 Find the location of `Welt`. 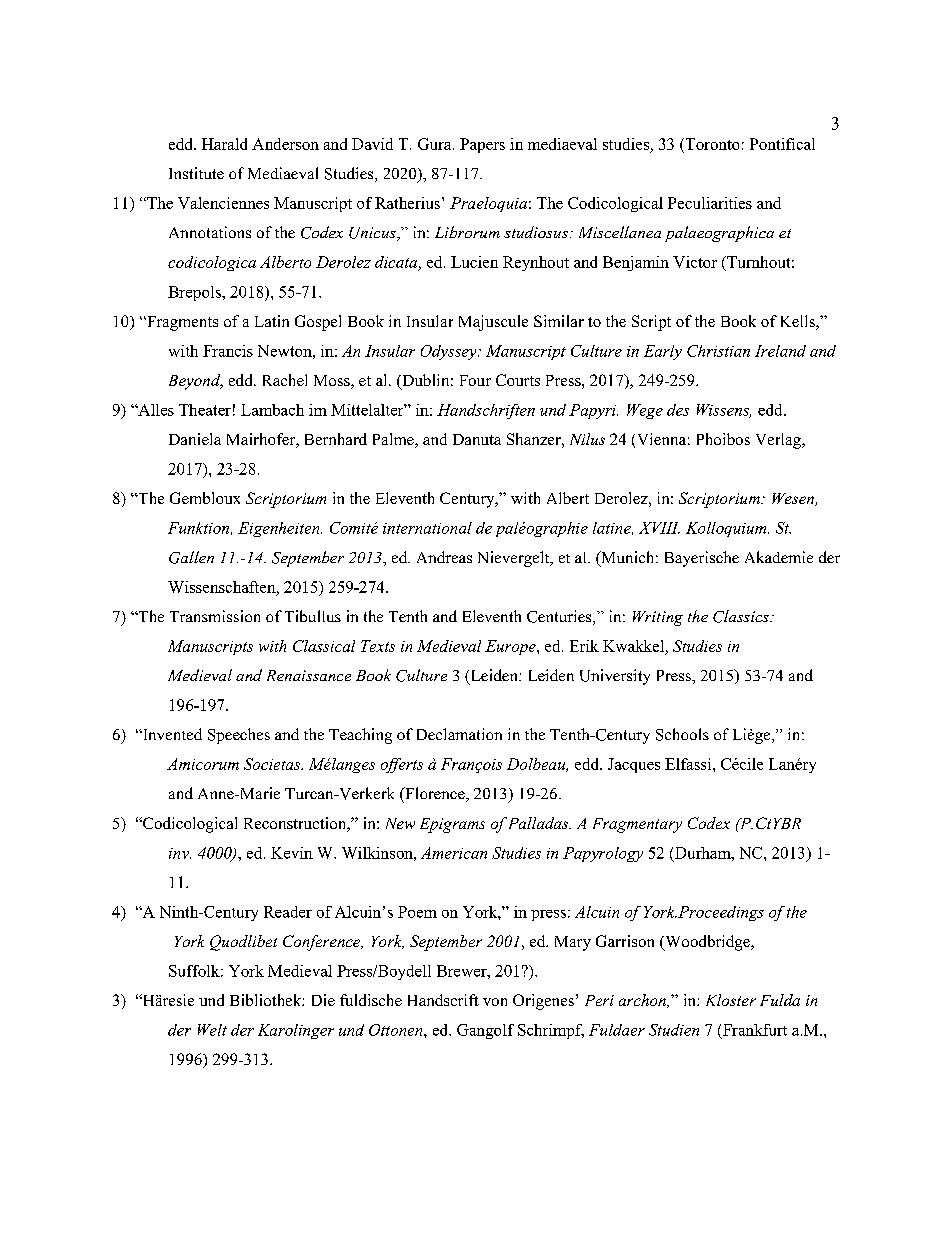

Welt is located at coordinates (212, 1030).
